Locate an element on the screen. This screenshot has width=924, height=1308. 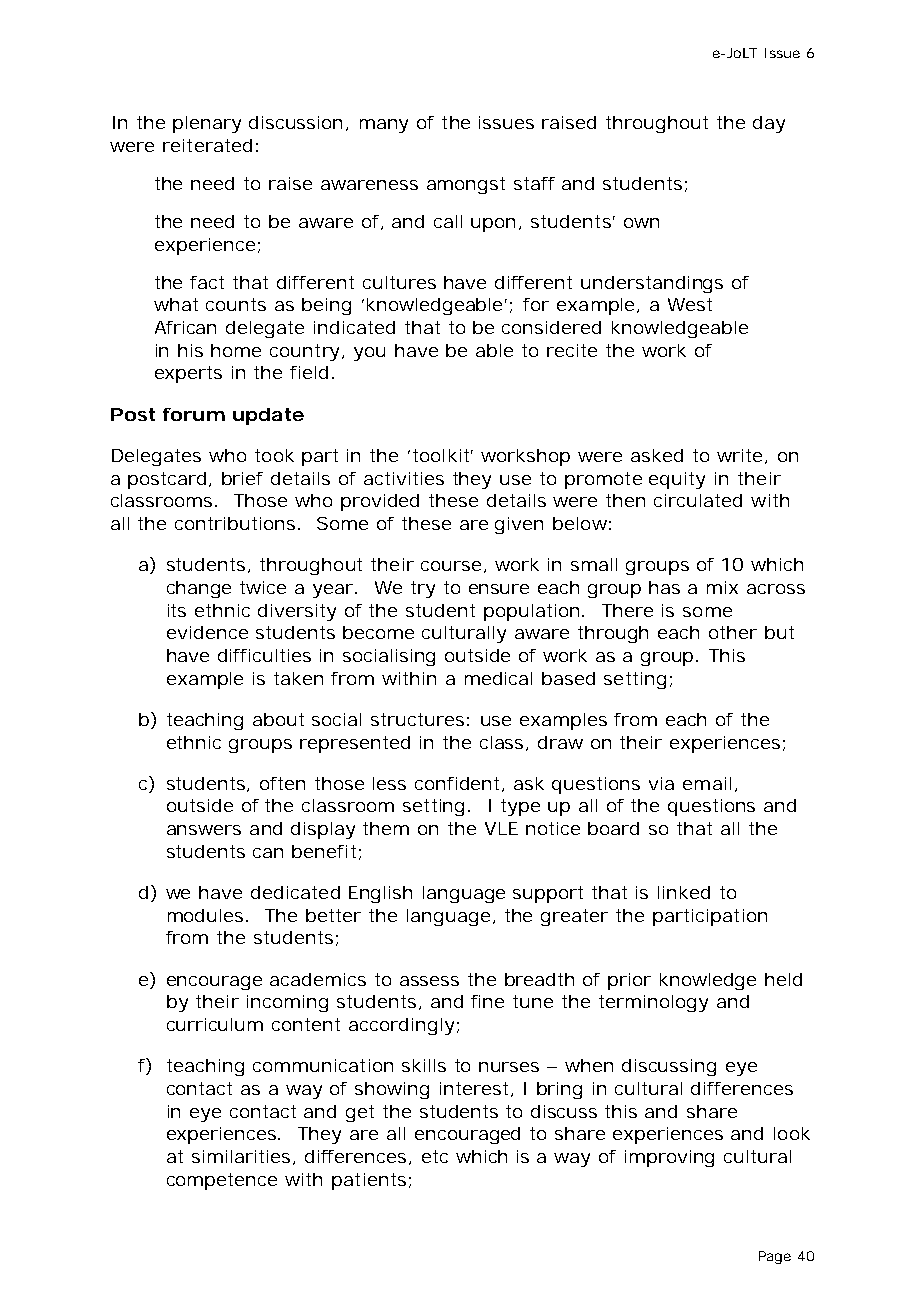
reiterated is located at coordinates (207, 145).
